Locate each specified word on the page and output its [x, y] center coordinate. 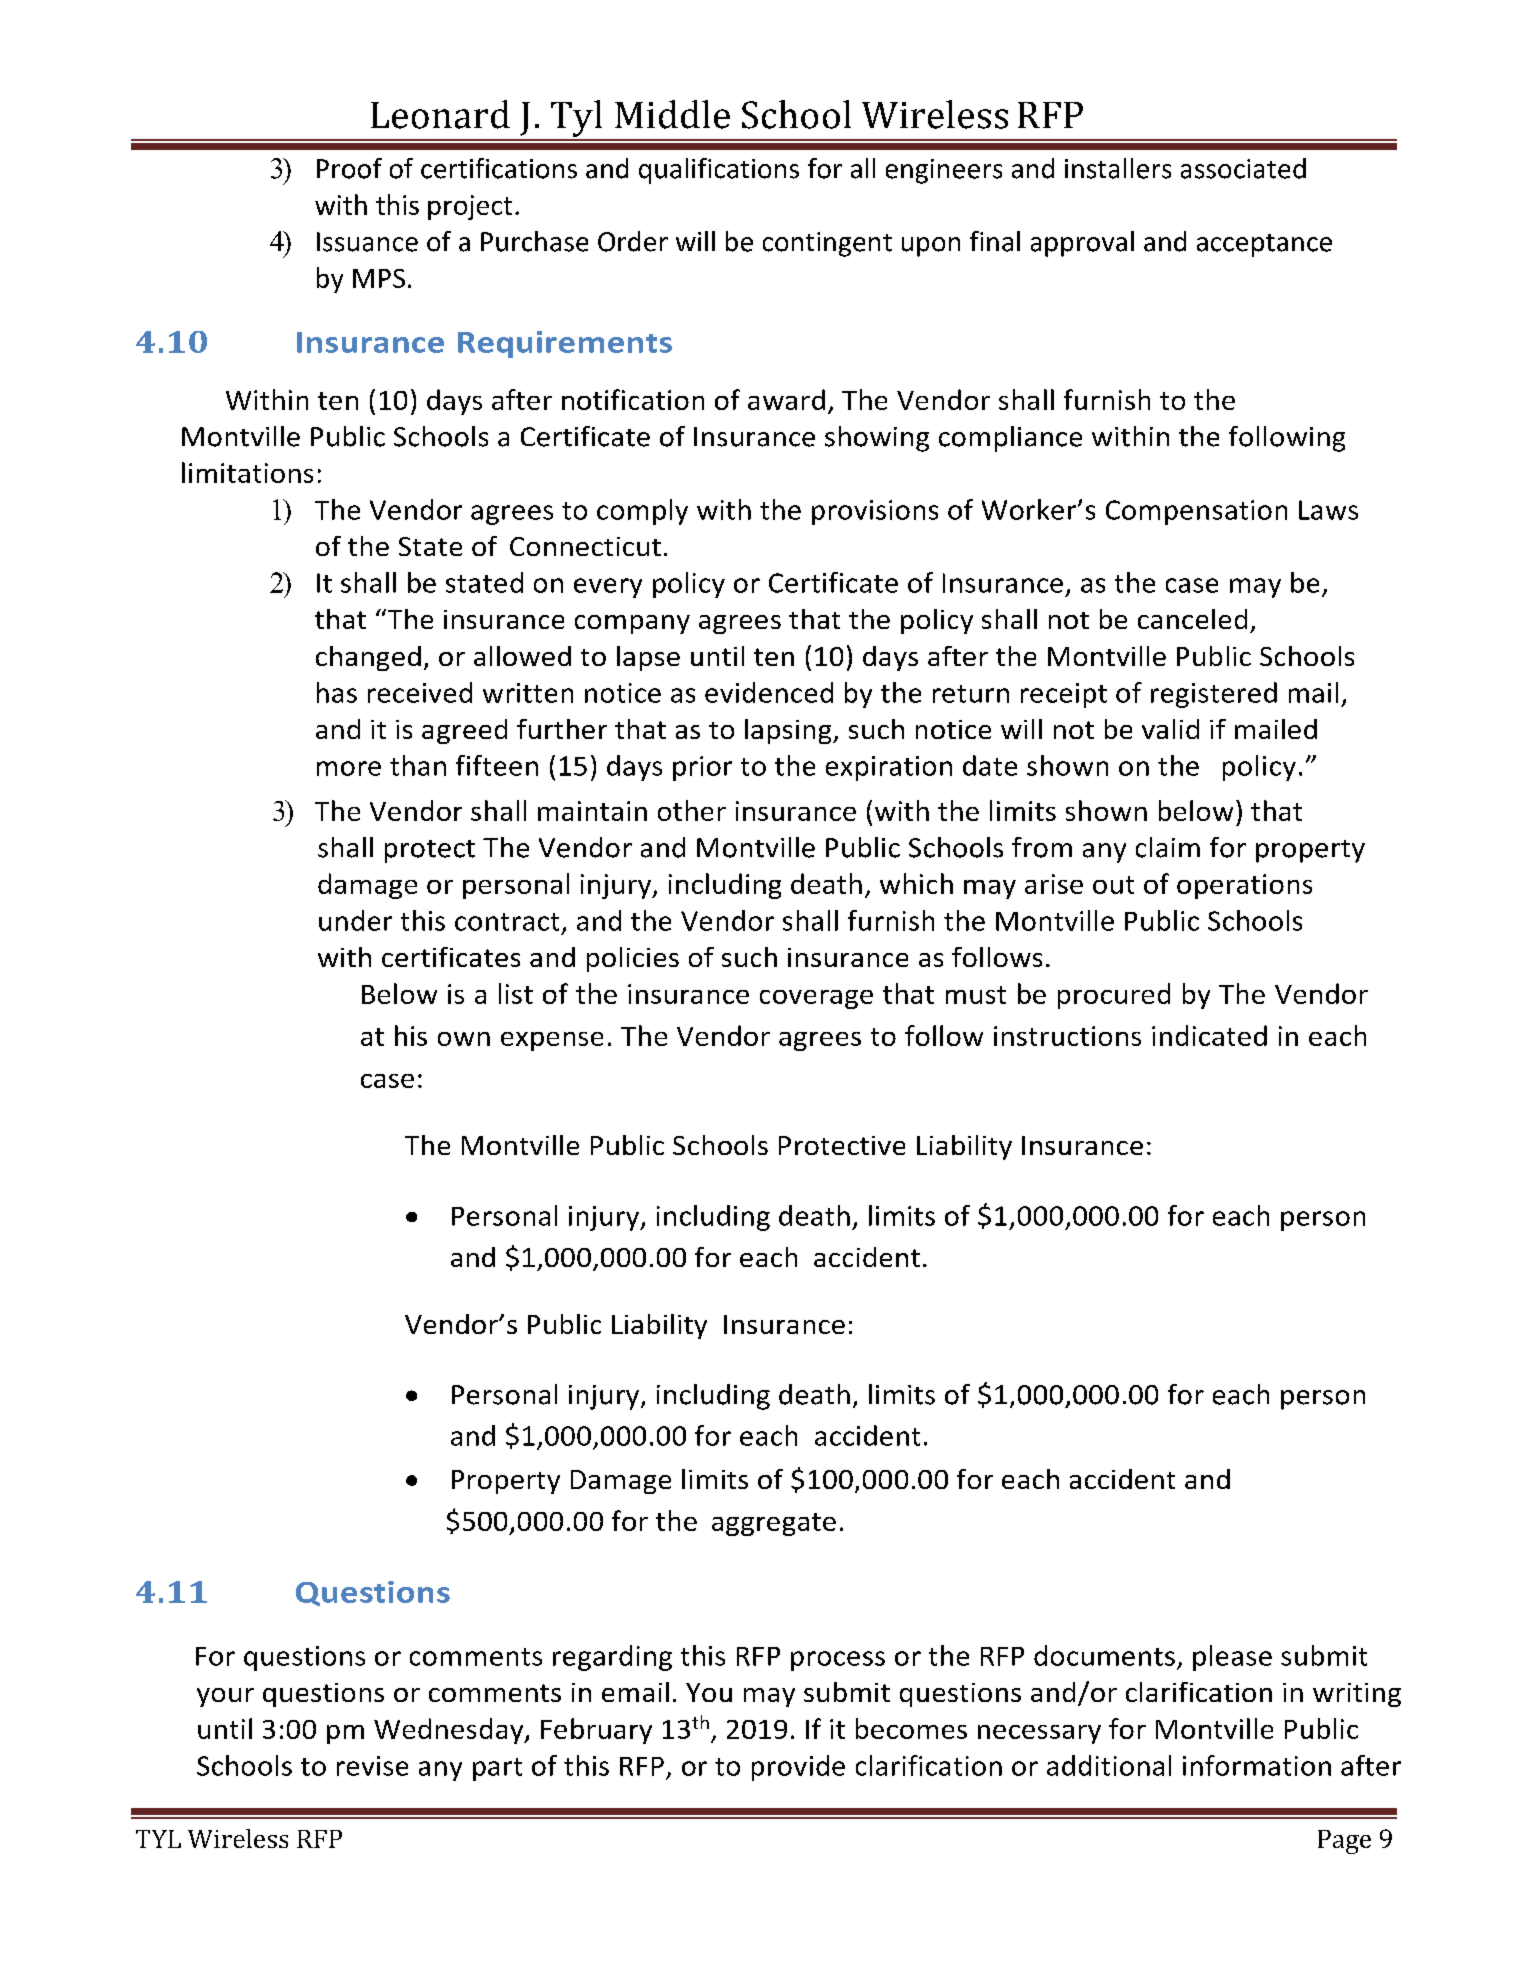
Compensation [1196, 512]
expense [552, 1041]
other [692, 810]
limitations [247, 472]
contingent [827, 244]
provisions [875, 512]
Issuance [367, 242]
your [225, 1697]
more [349, 768]
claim [1168, 847]
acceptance [1264, 245]
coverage [816, 999]
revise [372, 1766]
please [1232, 1658]
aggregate [774, 1524]
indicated [1209, 1035]
